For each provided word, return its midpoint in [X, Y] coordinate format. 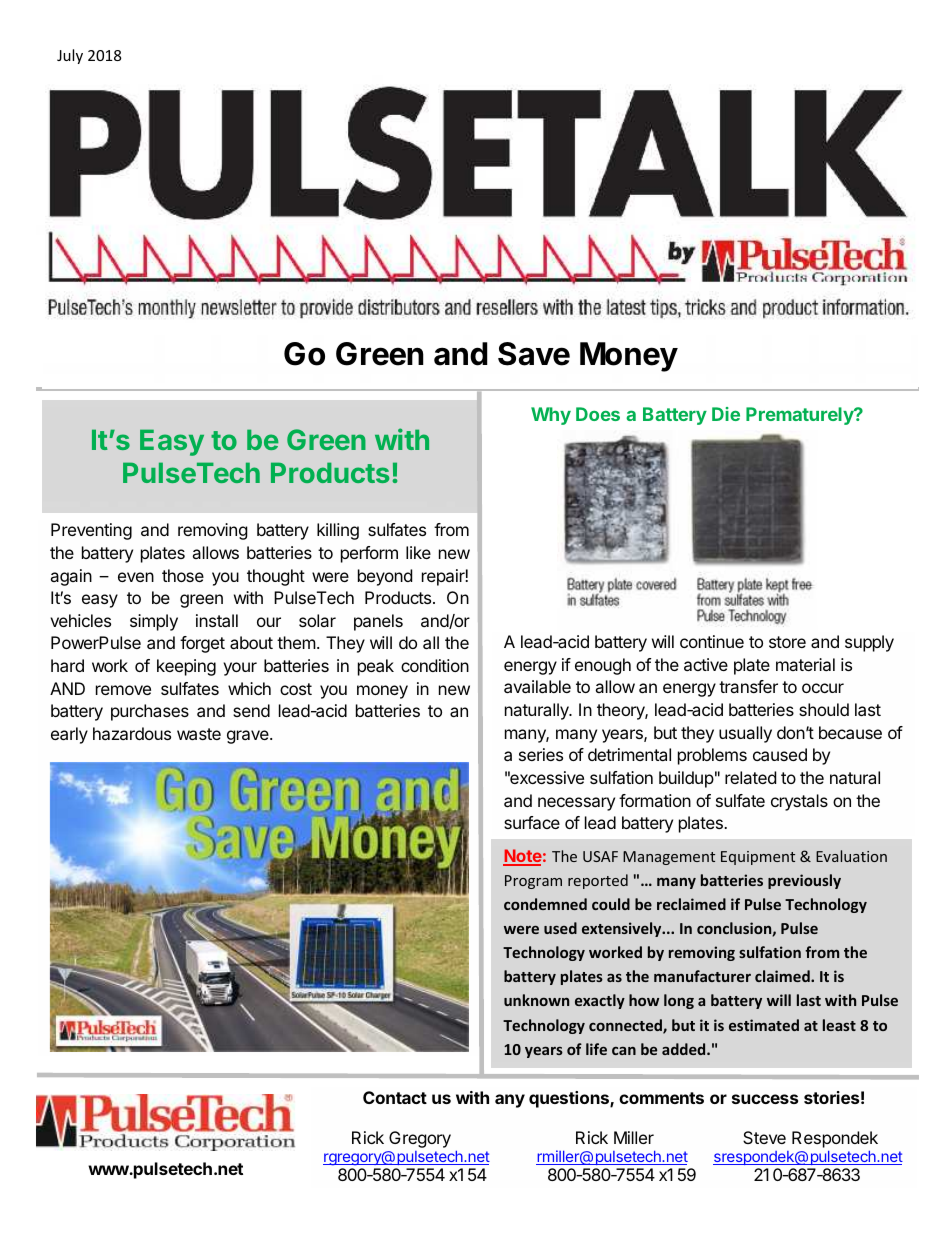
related [750, 777]
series [541, 754]
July [70, 56]
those [183, 575]
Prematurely [801, 416]
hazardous [132, 733]
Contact [395, 1097]
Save [534, 354]
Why [551, 416]
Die [726, 414]
